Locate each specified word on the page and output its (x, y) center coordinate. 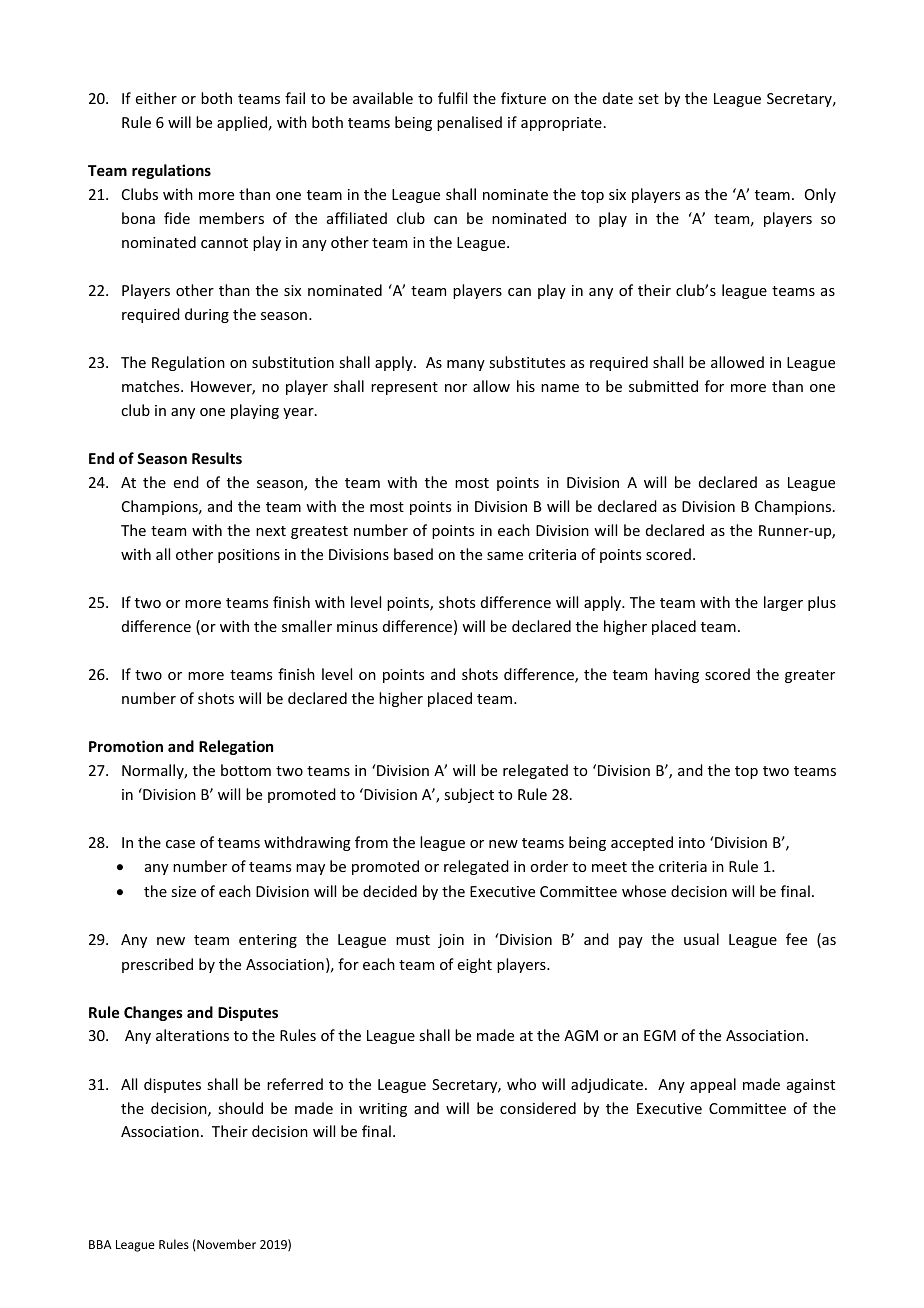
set (648, 99)
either (156, 98)
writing (383, 1110)
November (225, 1244)
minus (357, 626)
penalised (469, 123)
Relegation (236, 747)
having (677, 675)
